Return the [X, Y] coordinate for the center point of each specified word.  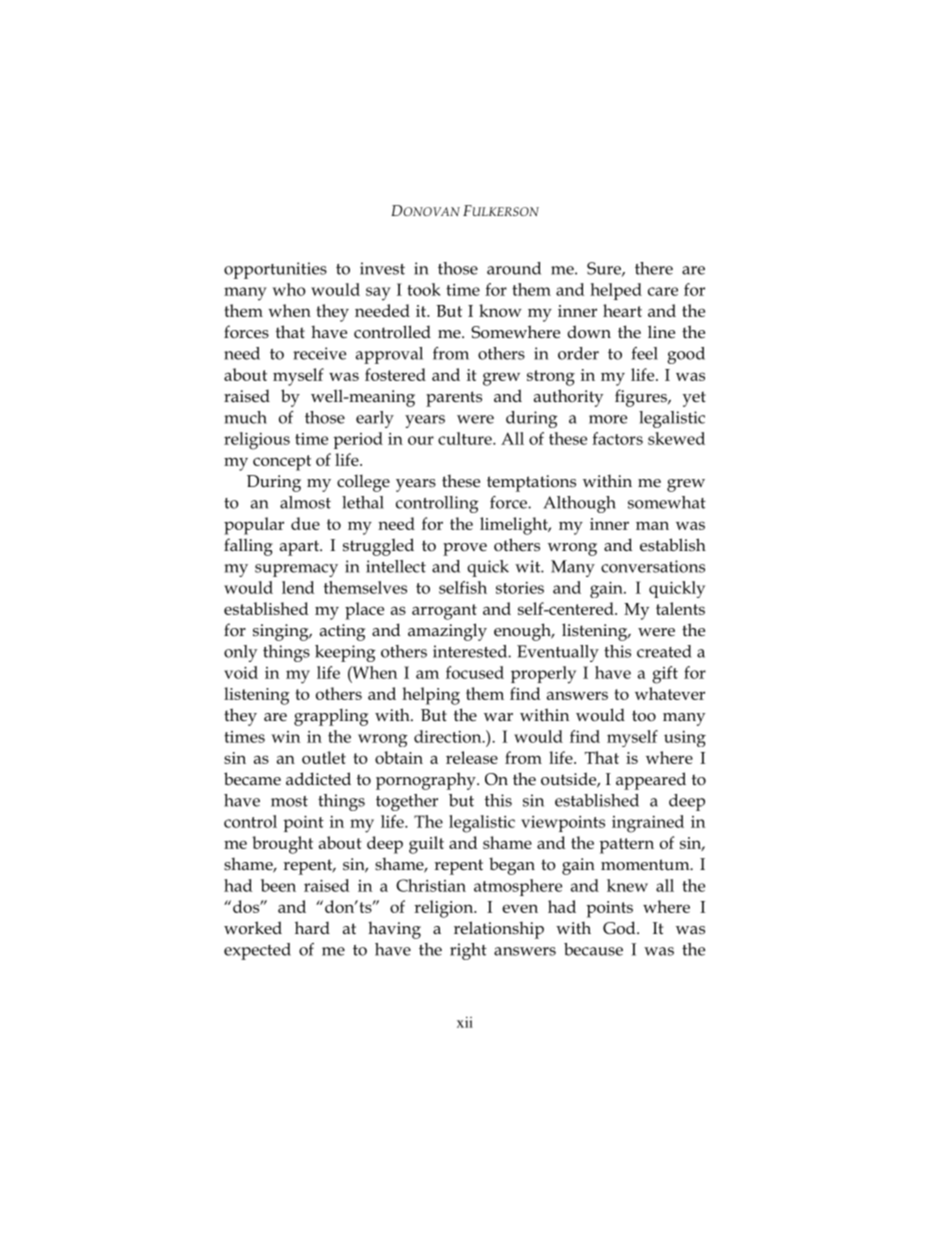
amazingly [447, 632]
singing [282, 632]
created [664, 651]
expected [257, 951]
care [663, 291]
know [500, 310]
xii [465, 1022]
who [289, 289]
